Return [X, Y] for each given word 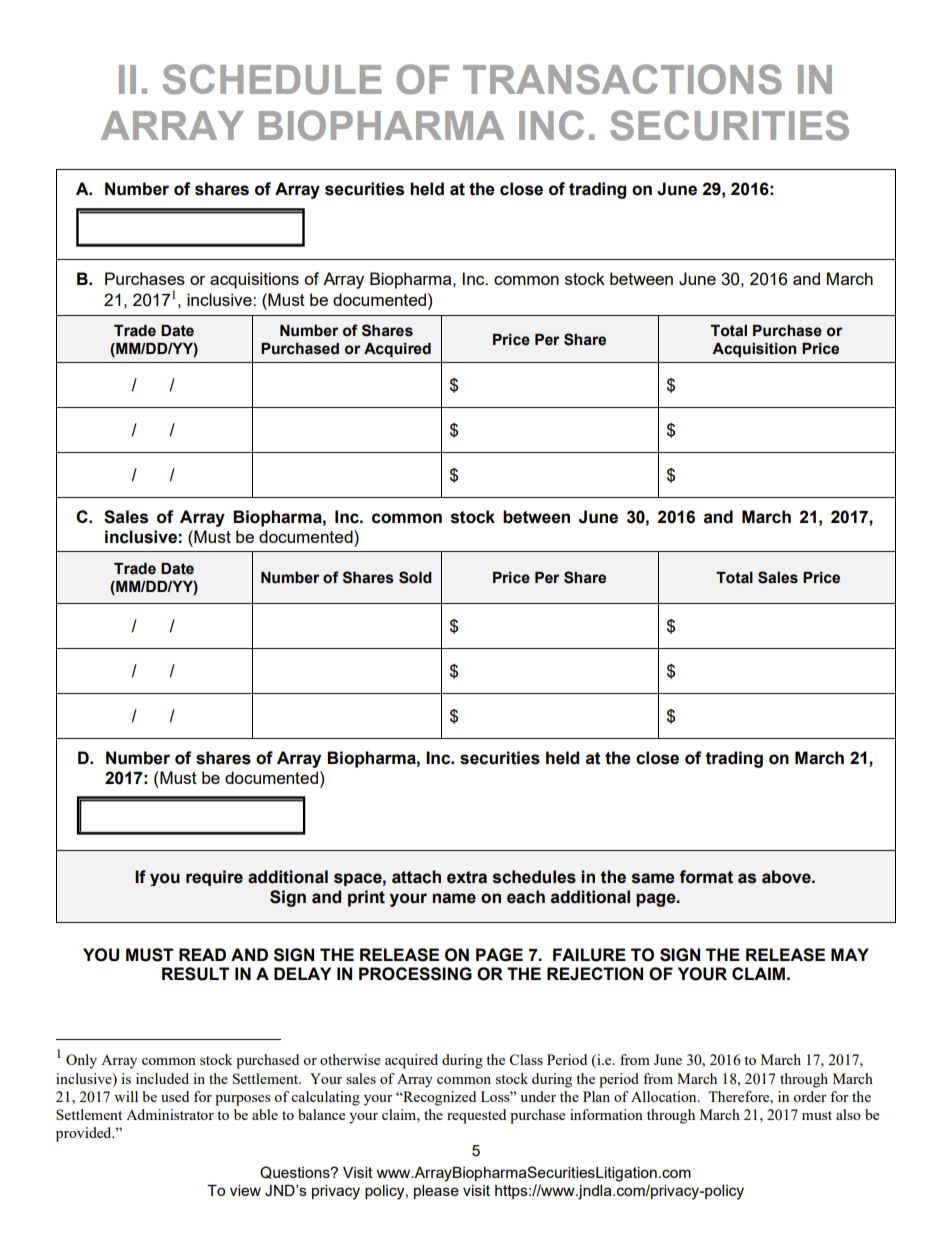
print [366, 898]
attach [416, 877]
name [454, 898]
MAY [850, 954]
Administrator [170, 1114]
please [436, 1192]
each [526, 897]
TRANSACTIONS [622, 79]
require [214, 878]
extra [467, 877]
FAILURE [589, 955]
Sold [415, 577]
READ [202, 954]
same [653, 878]
